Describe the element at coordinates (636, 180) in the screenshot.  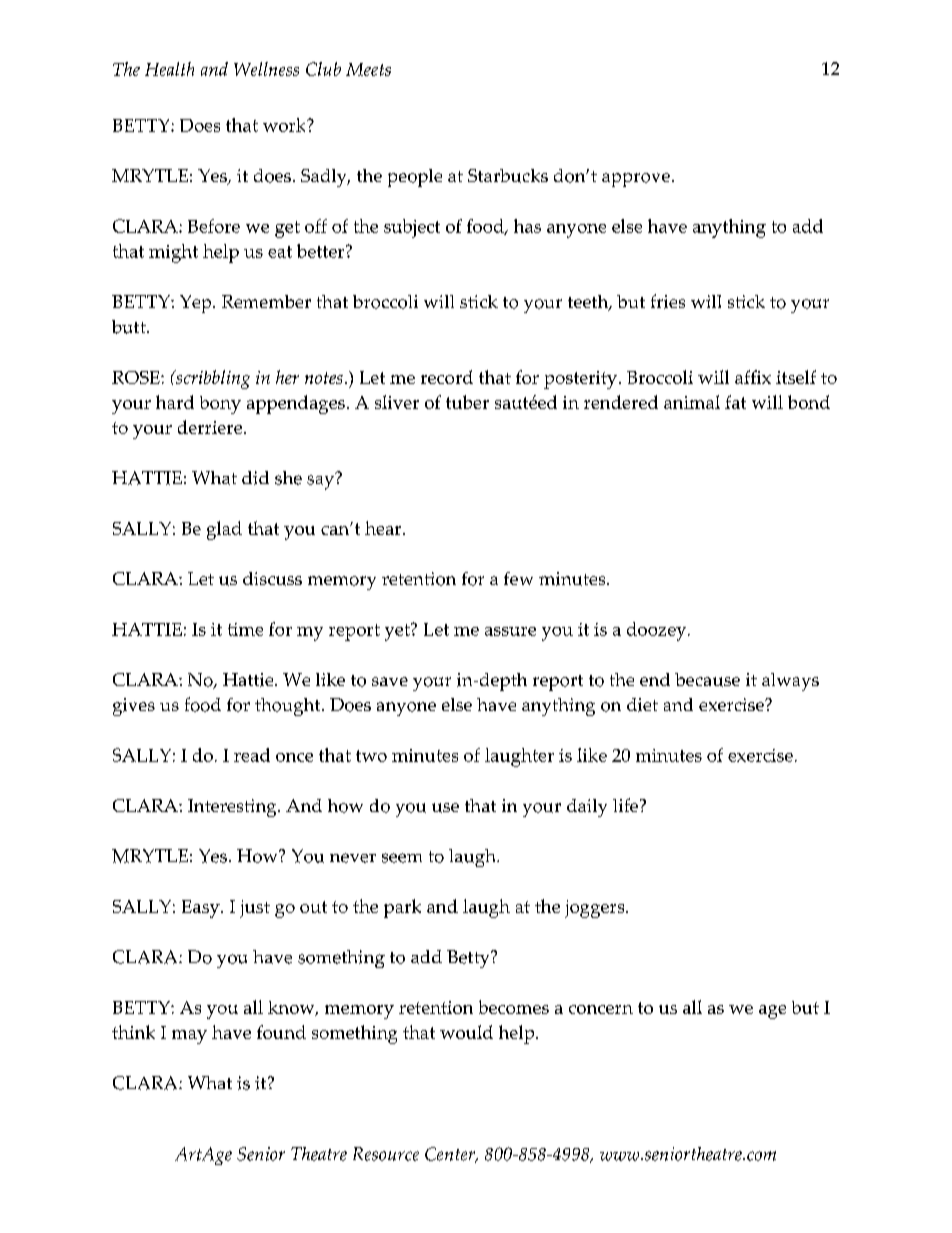
I see `approve` at that location.
